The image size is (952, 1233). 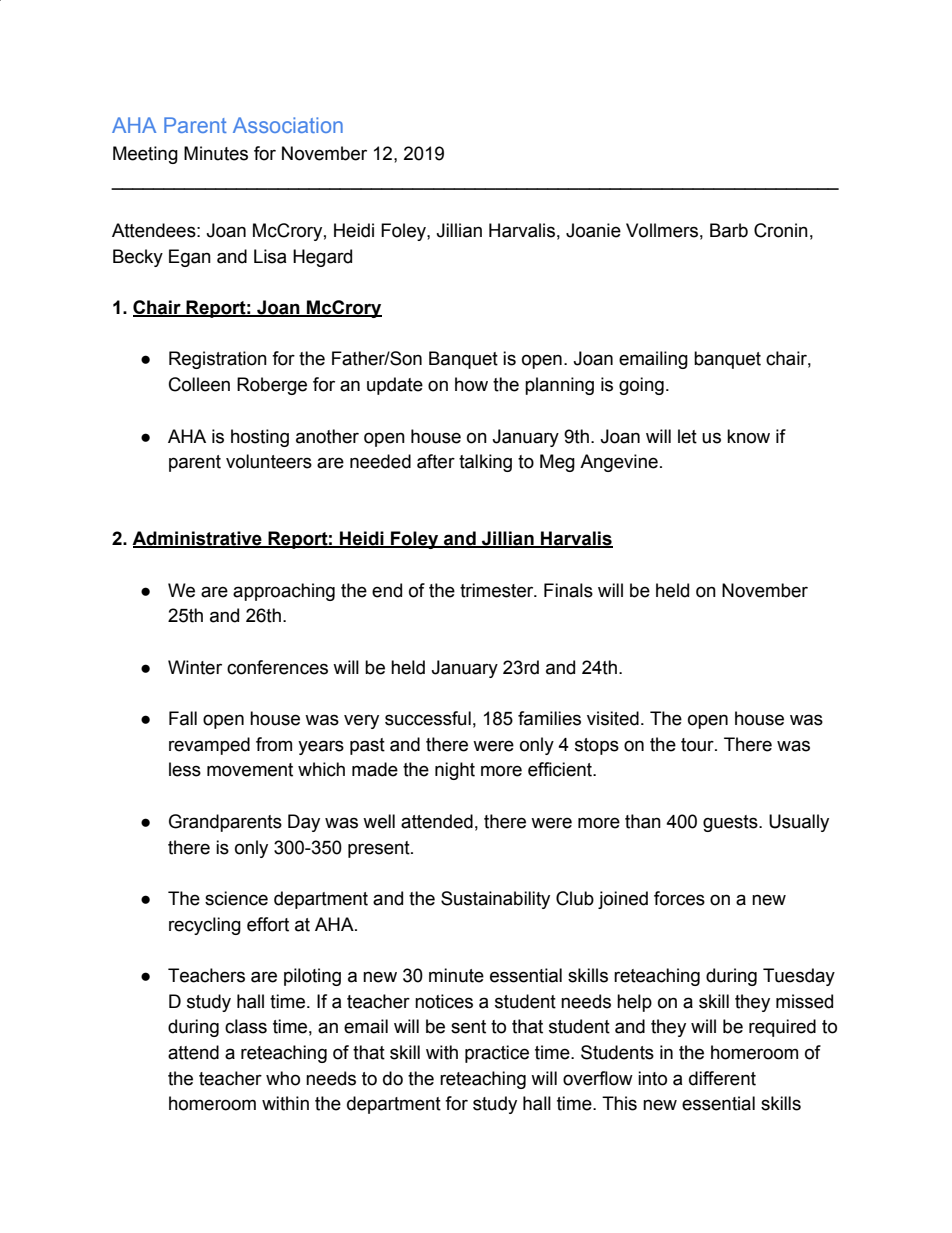 I want to click on trimester, so click(x=498, y=590).
